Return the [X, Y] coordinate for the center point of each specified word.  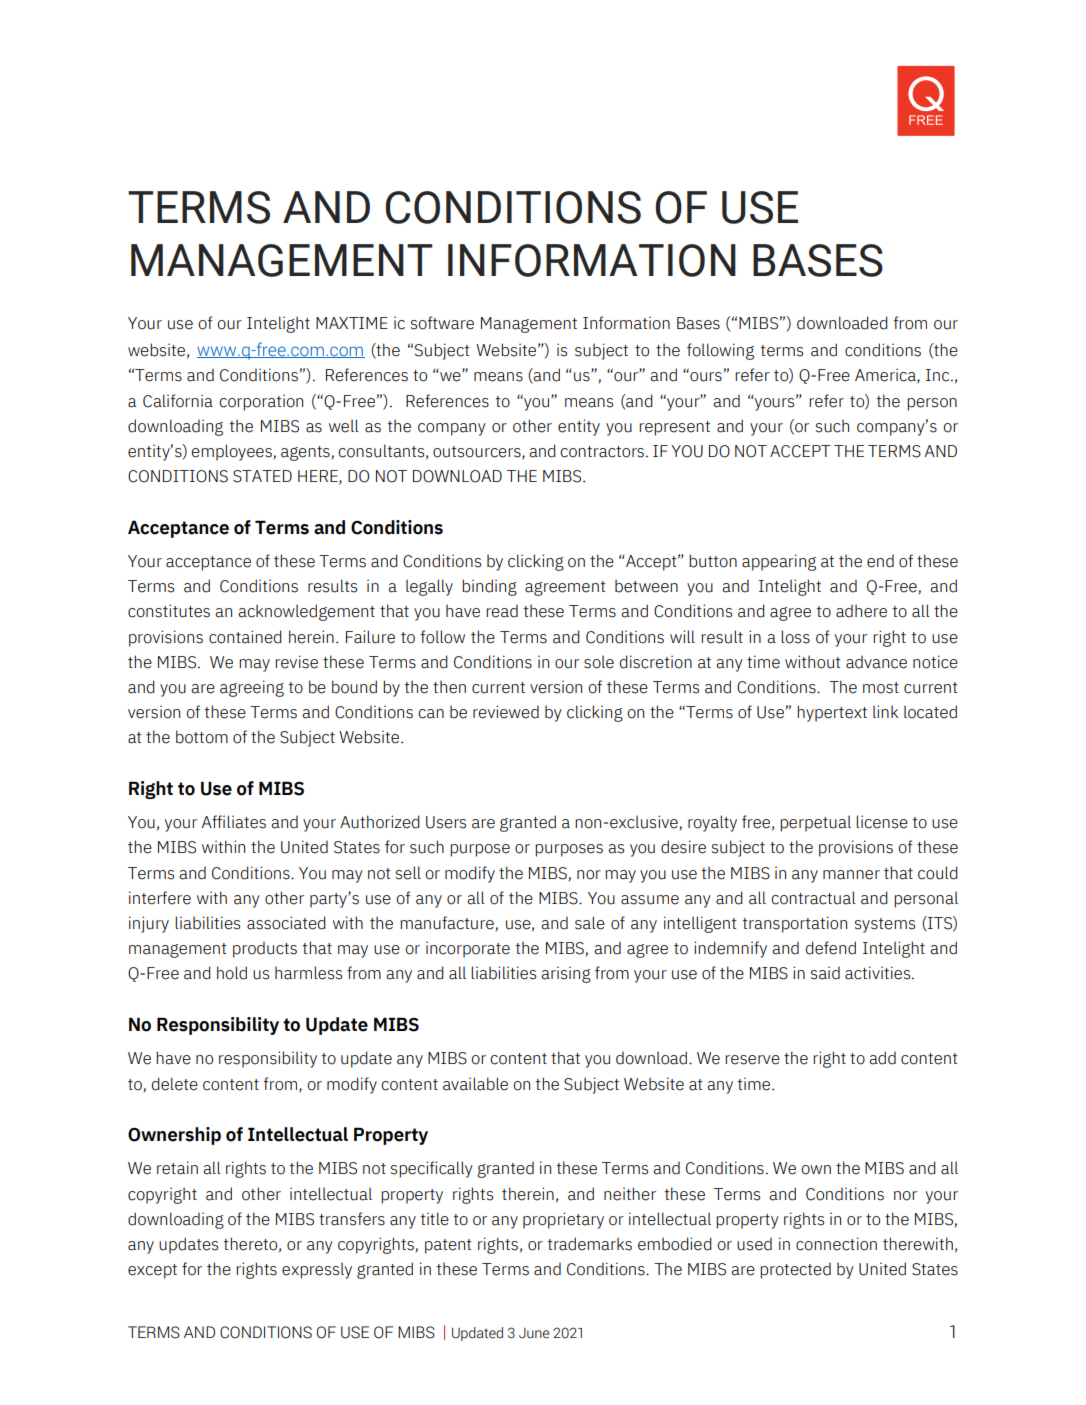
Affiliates [234, 822]
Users [446, 822]
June [534, 1333]
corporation [261, 402]
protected [795, 1270]
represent [674, 428]
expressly [317, 1270]
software [442, 323]
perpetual [815, 823]
